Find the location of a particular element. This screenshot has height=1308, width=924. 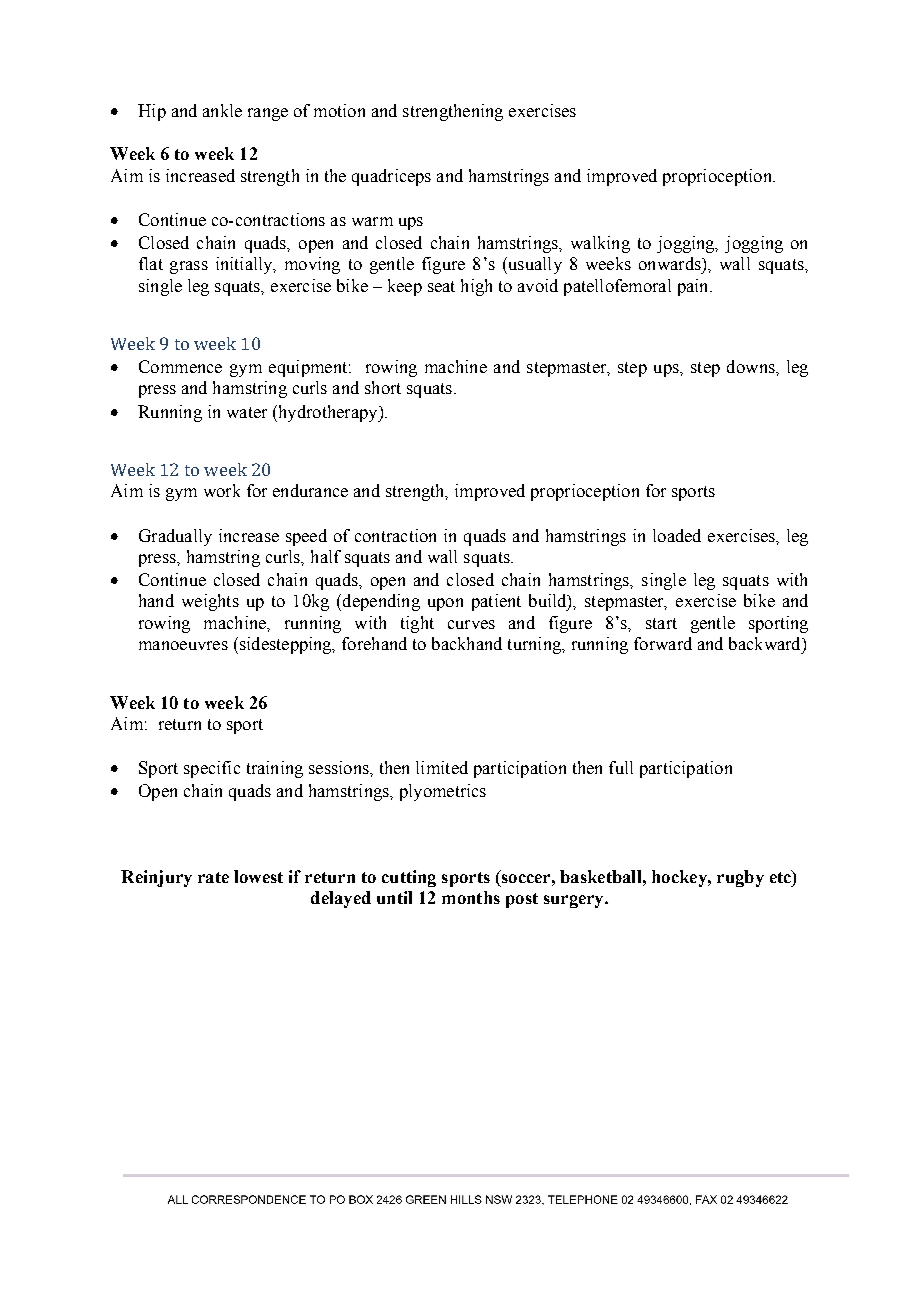

walking is located at coordinates (600, 244).
